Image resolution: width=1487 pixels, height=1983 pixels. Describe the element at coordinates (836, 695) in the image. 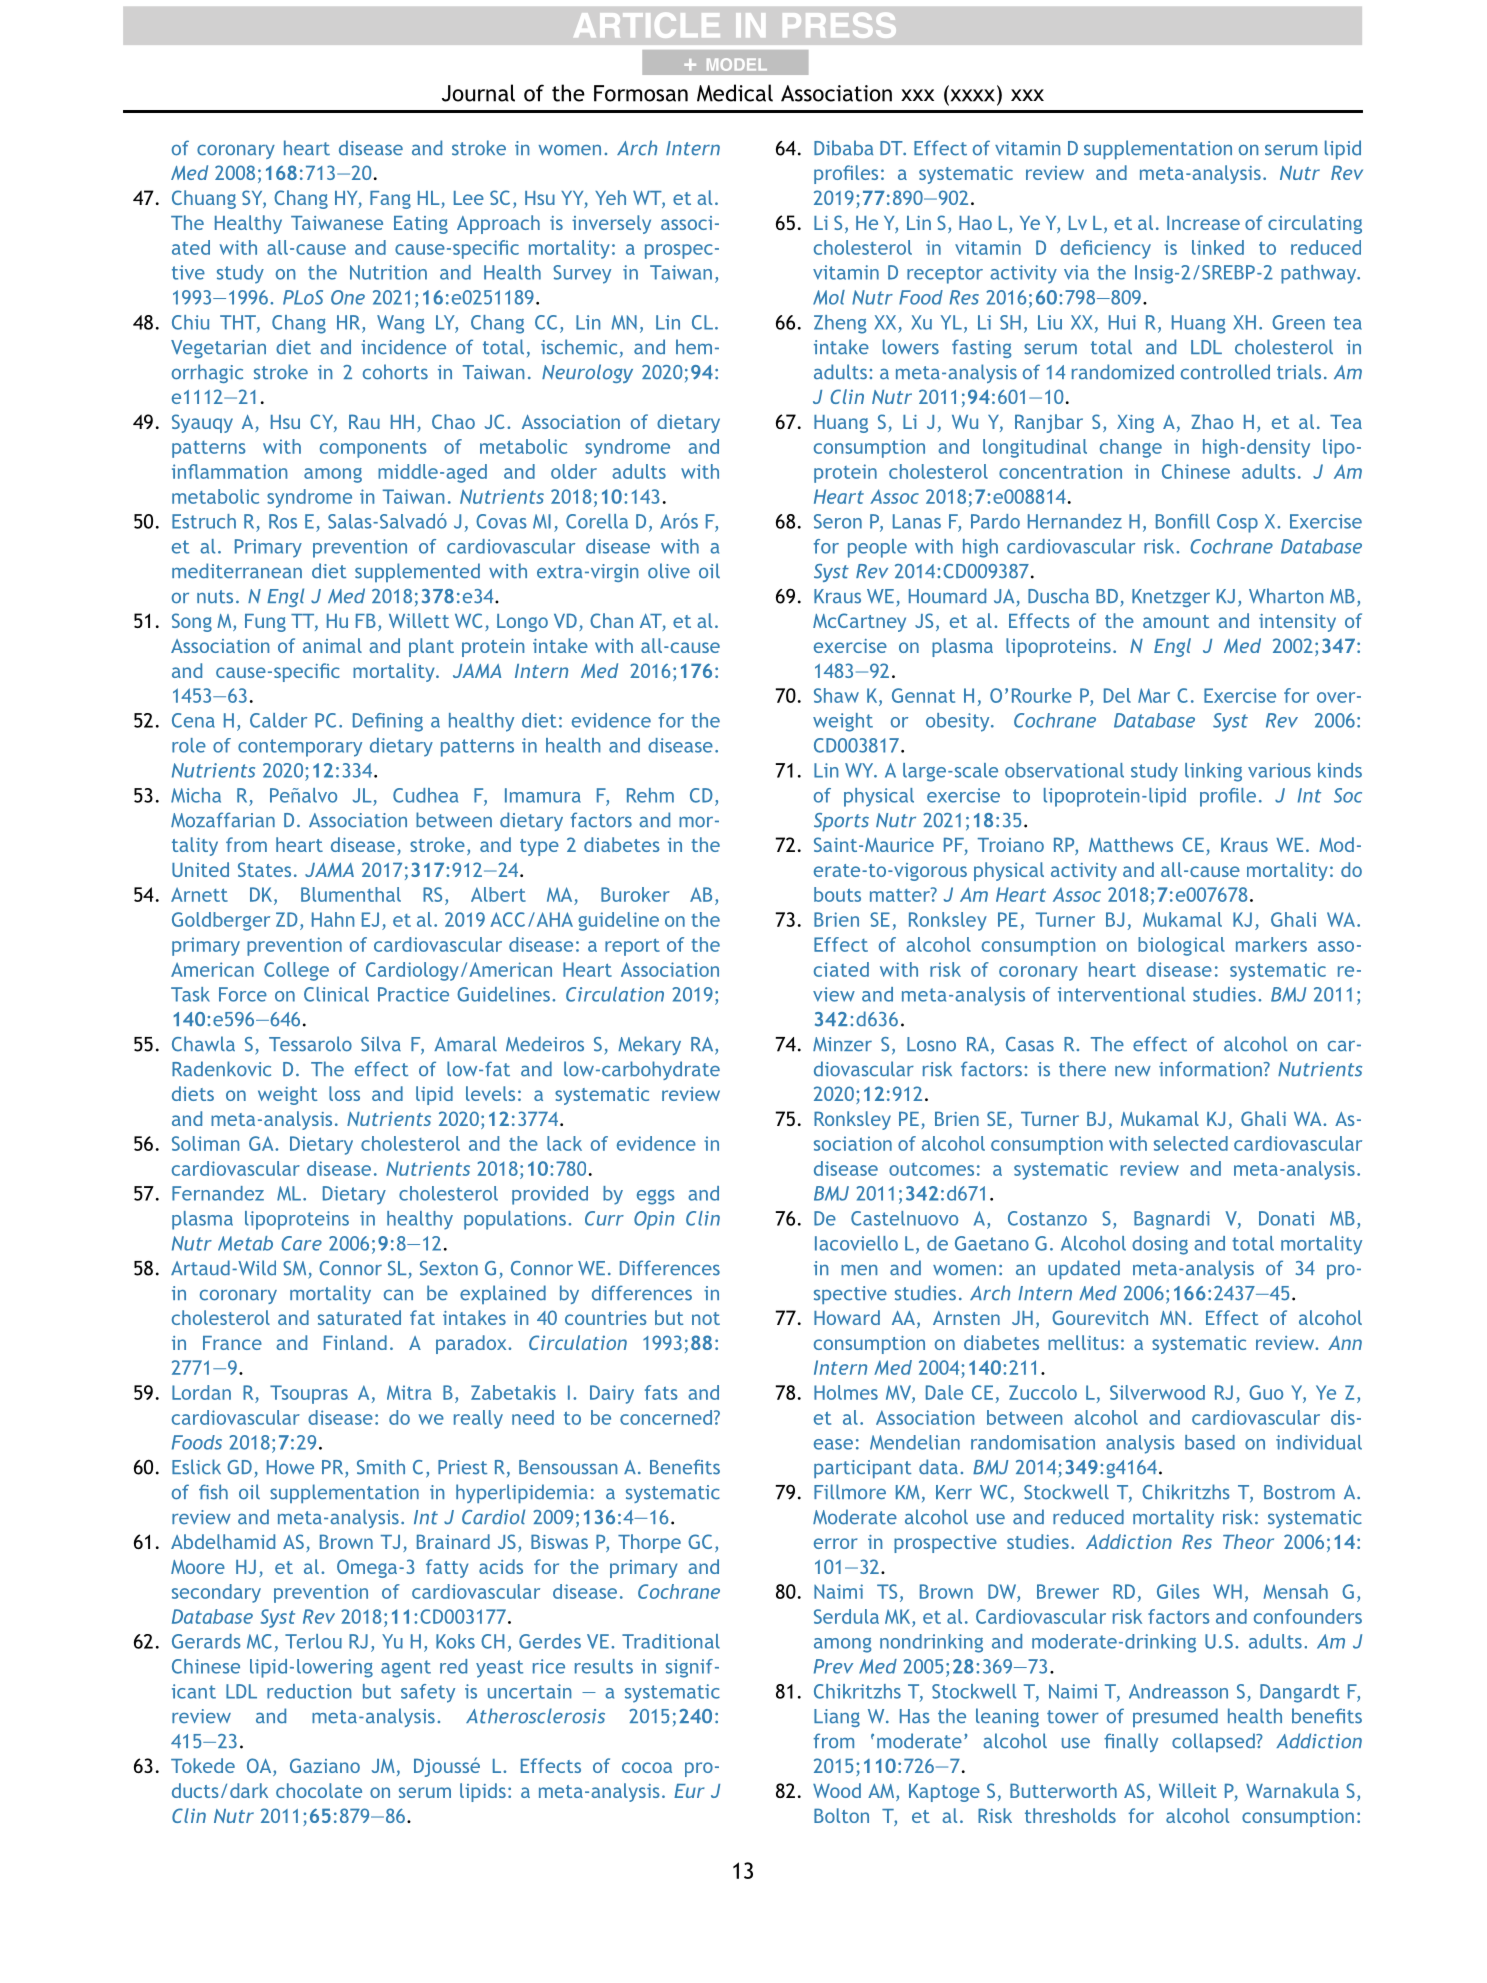

I see `Shaw` at that location.
